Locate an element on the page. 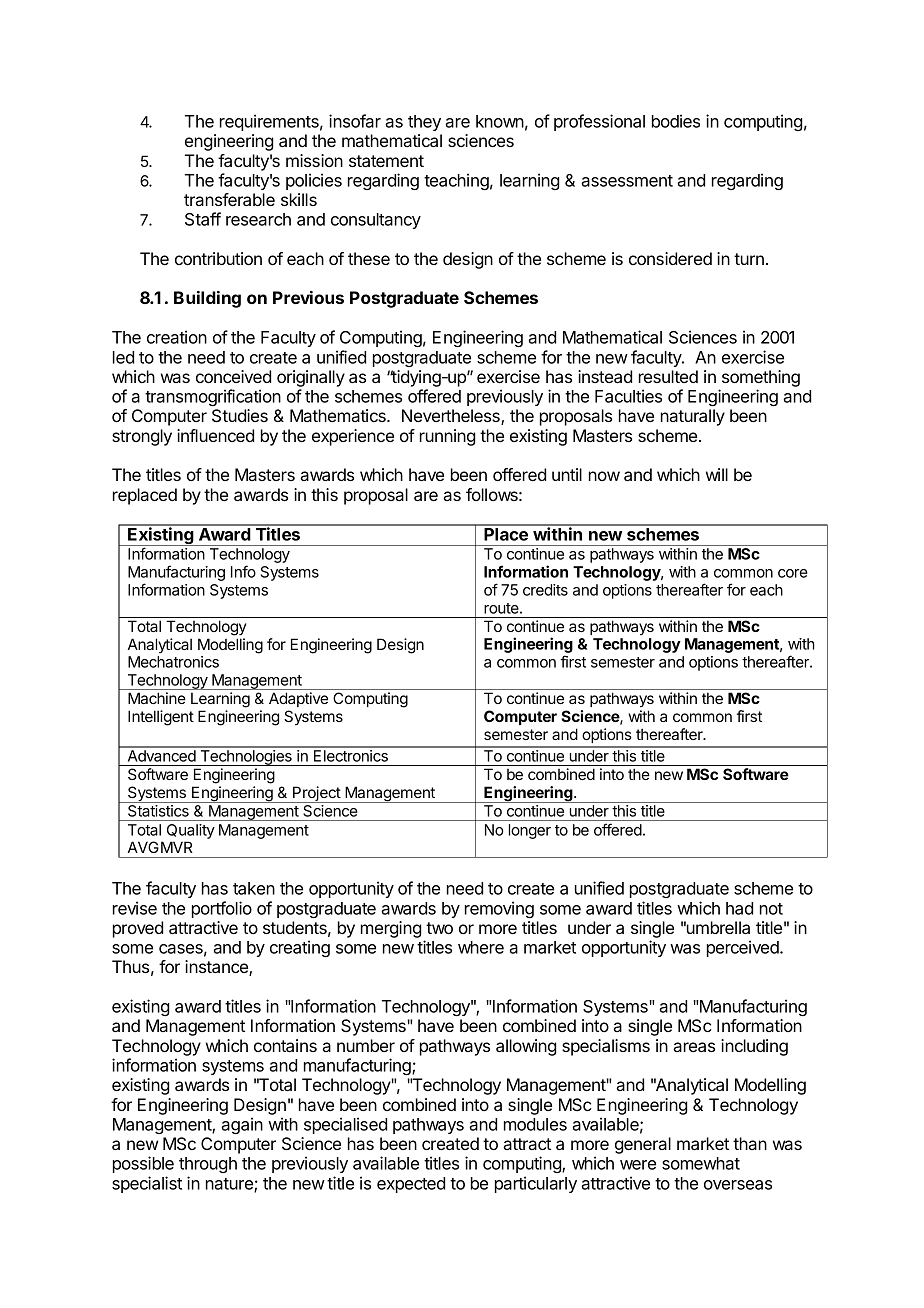  through is located at coordinates (208, 1165).
